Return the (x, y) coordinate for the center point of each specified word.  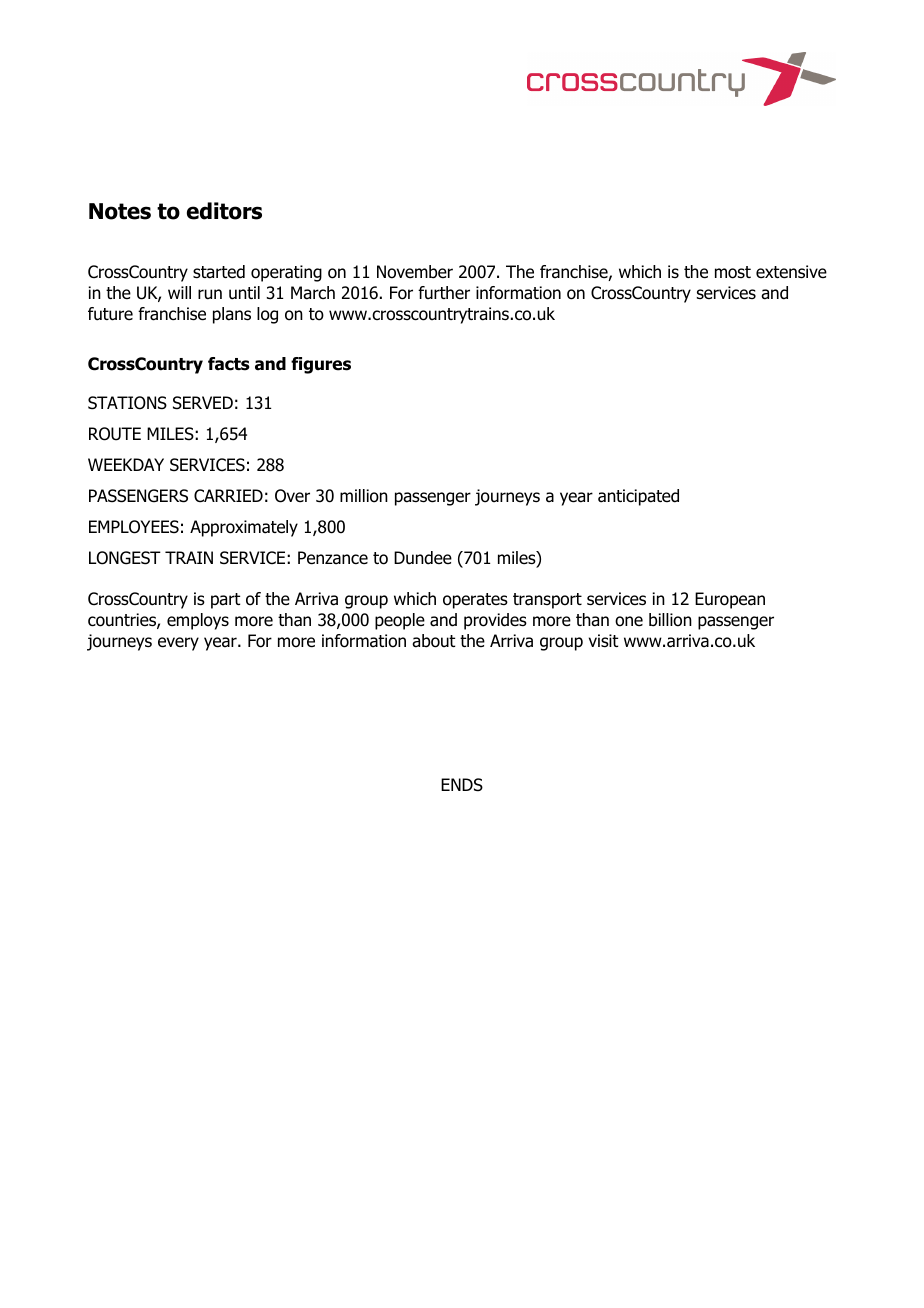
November (415, 272)
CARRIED (228, 496)
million (364, 496)
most (733, 272)
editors (224, 211)
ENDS (462, 785)
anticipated (638, 497)
